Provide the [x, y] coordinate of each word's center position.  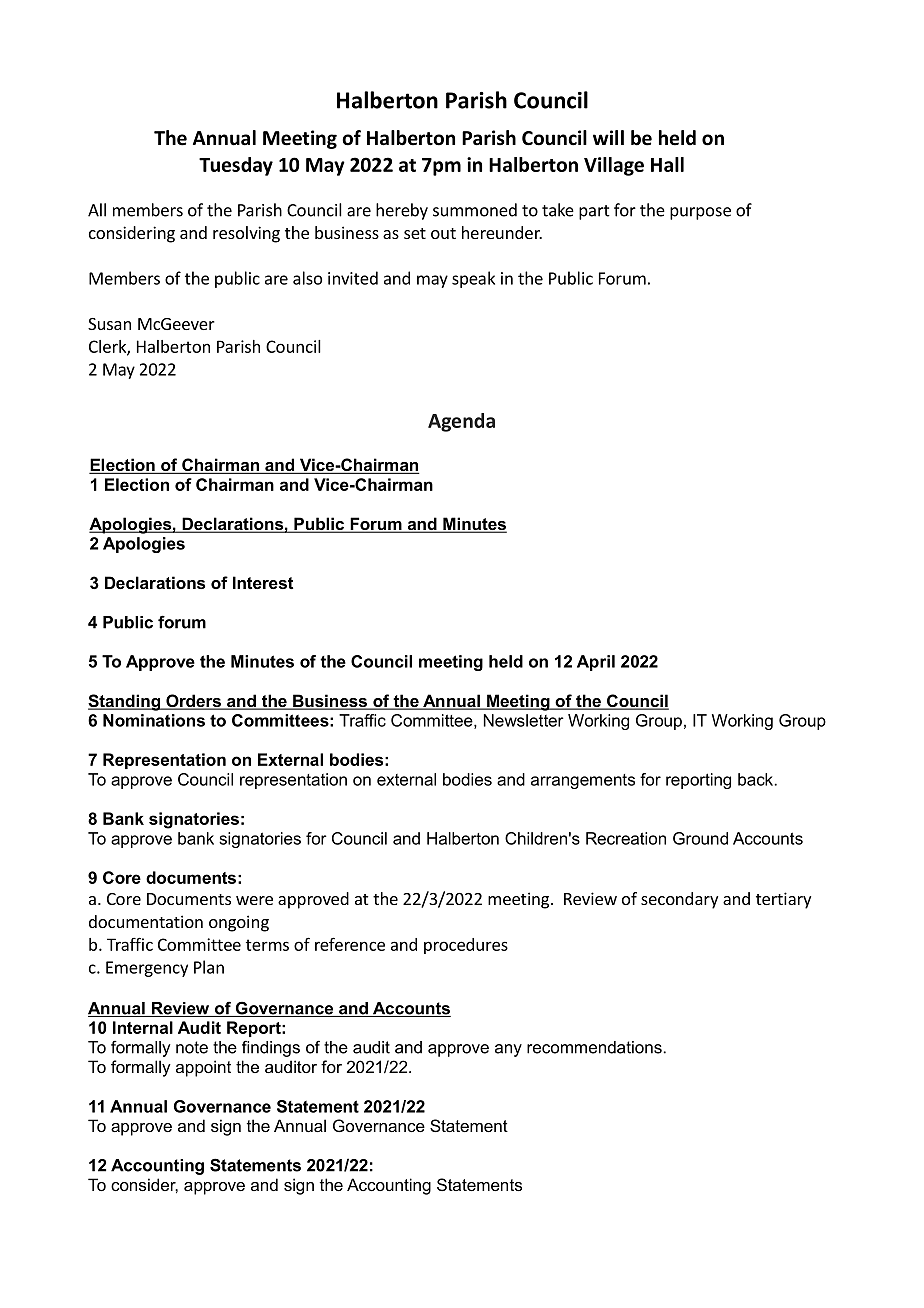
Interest [263, 582]
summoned [475, 210]
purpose [700, 213]
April [596, 663]
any [508, 1050]
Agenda [461, 422]
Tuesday [236, 166]
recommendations [594, 1047]
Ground [700, 838]
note [192, 1047]
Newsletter [524, 720]
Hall [667, 164]
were [254, 900]
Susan [109, 324]
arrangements [583, 781]
